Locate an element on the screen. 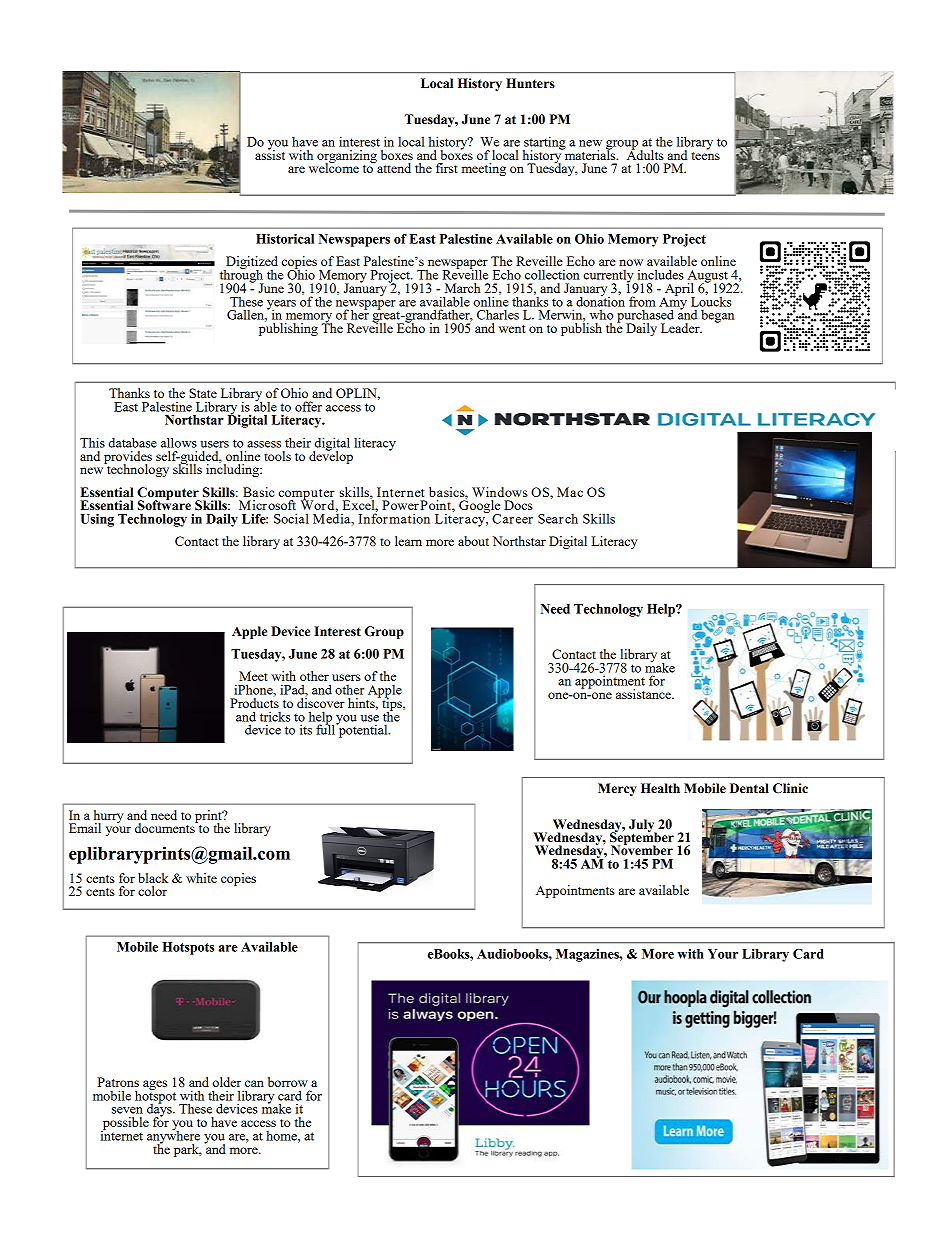 The width and height of the screenshot is (952, 1233). Mac is located at coordinates (570, 492).
